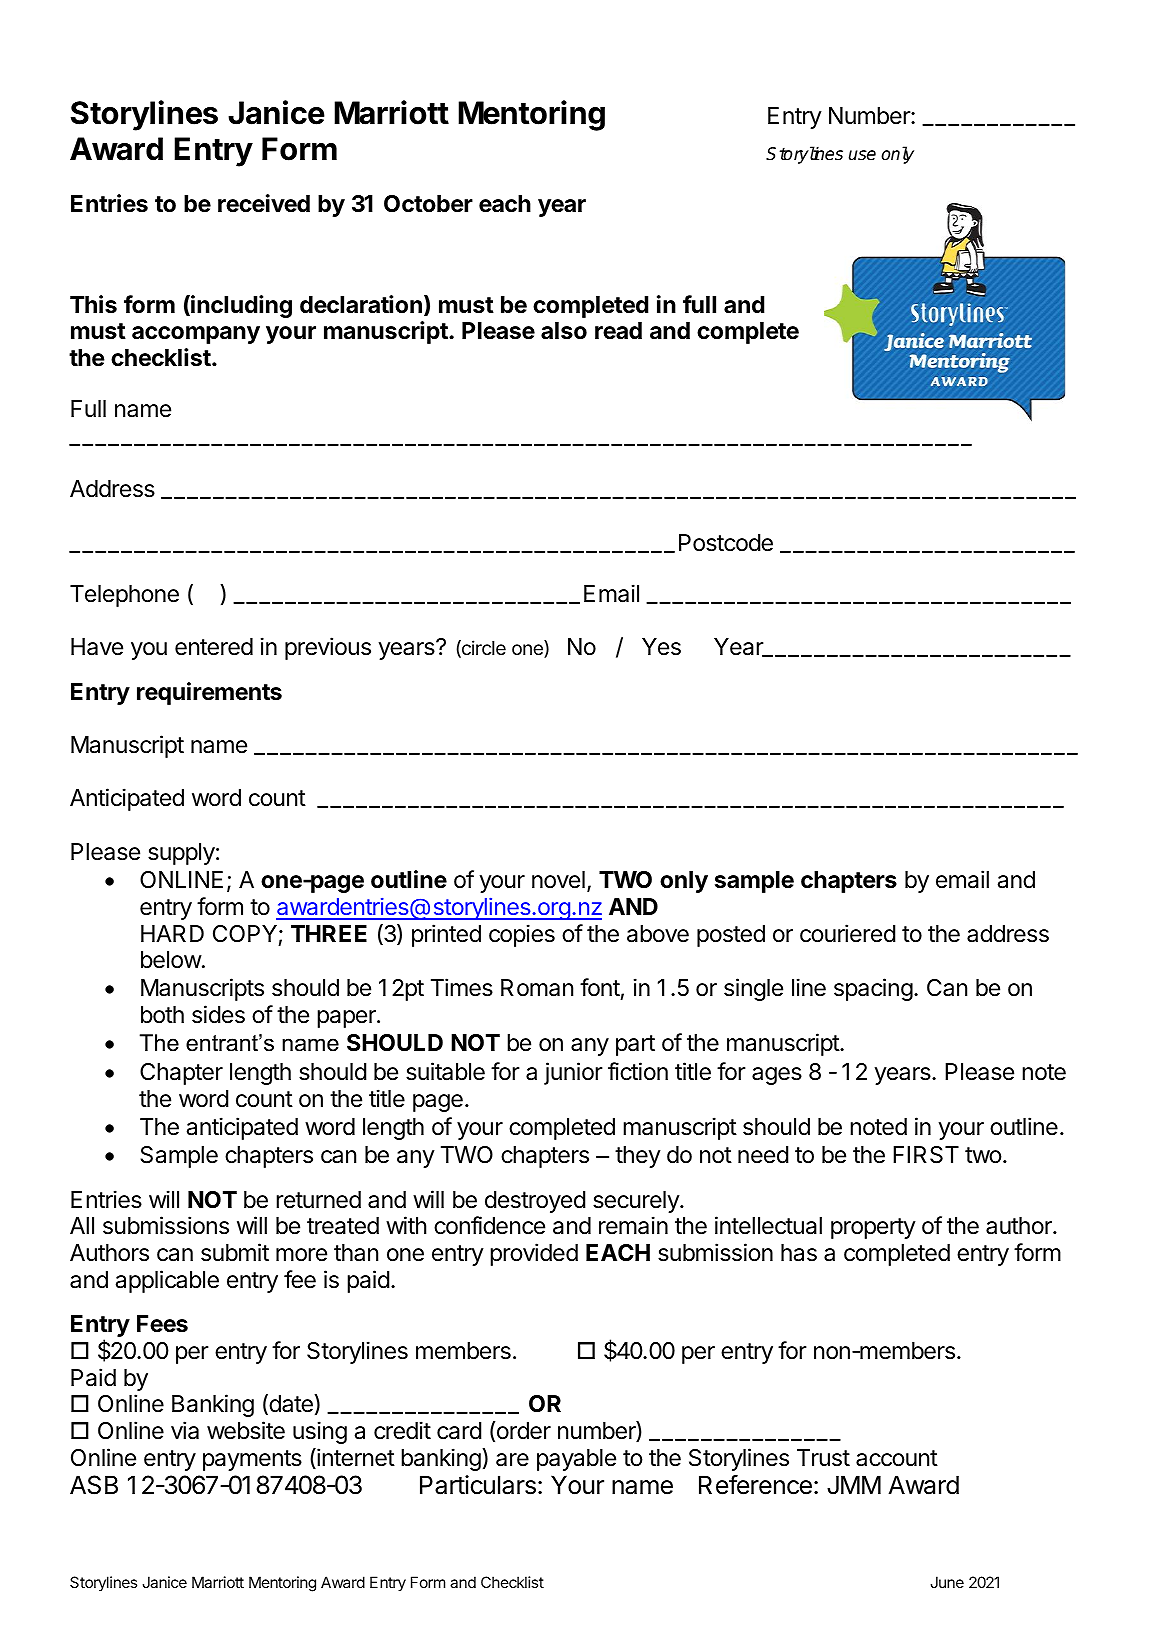 The width and height of the screenshot is (1152, 1629). Describe the element at coordinates (823, 1458) in the screenshot. I see `Trust` at that location.
